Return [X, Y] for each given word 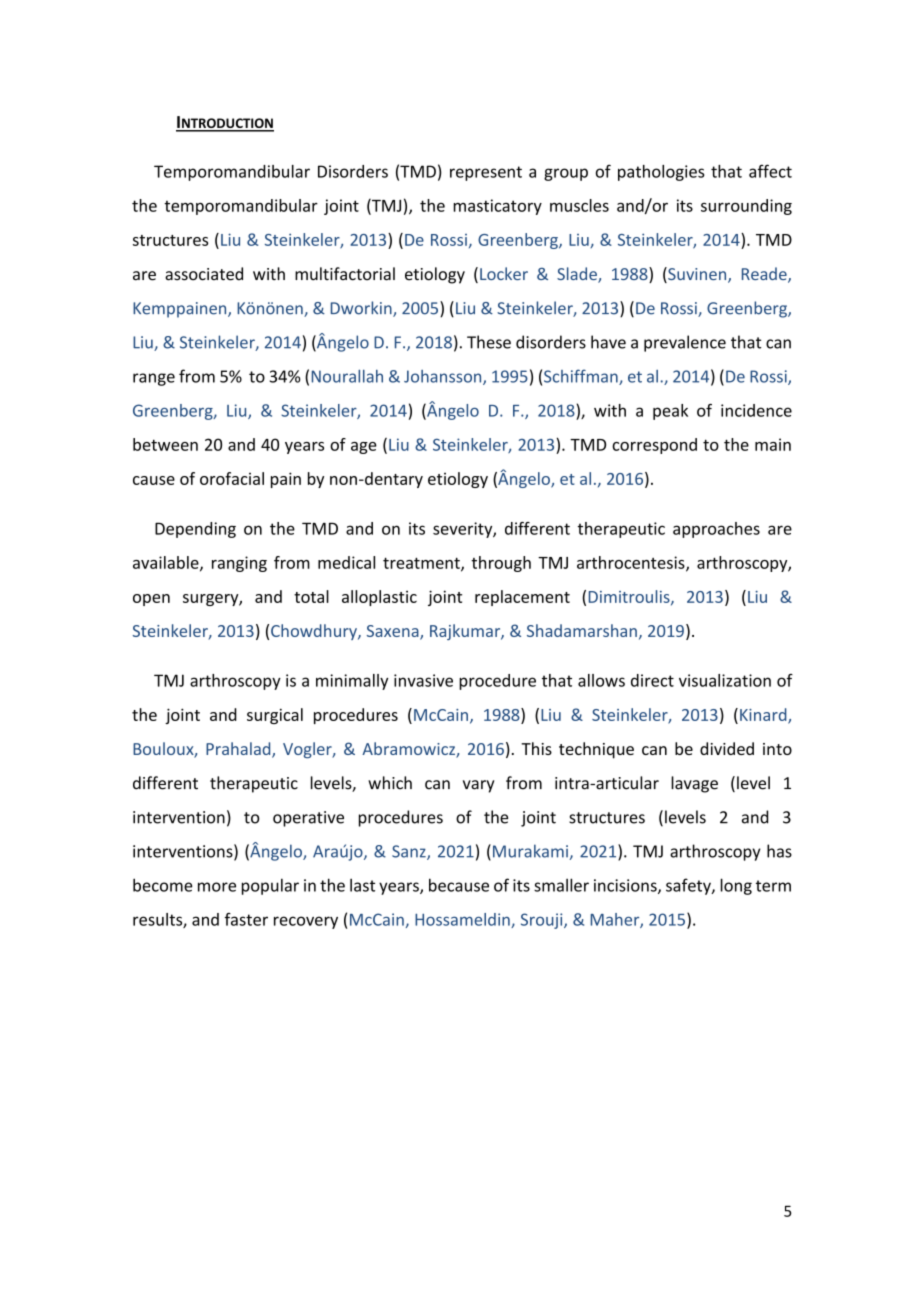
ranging [239, 564]
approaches [716, 530]
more [217, 887]
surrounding [746, 207]
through [501, 564]
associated [204, 274]
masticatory [497, 207]
